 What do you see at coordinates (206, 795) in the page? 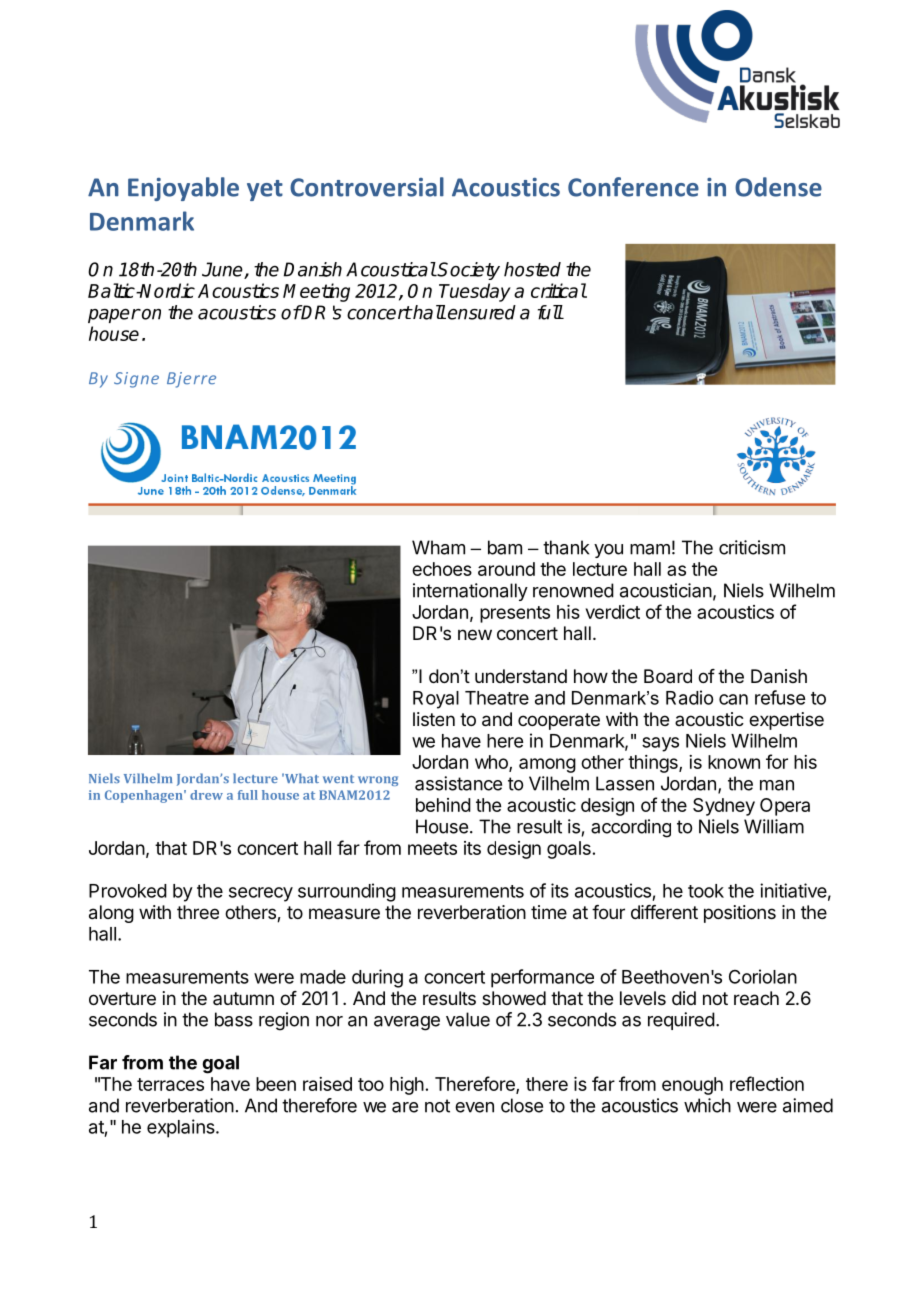
I see `drew` at bounding box center [206, 795].
